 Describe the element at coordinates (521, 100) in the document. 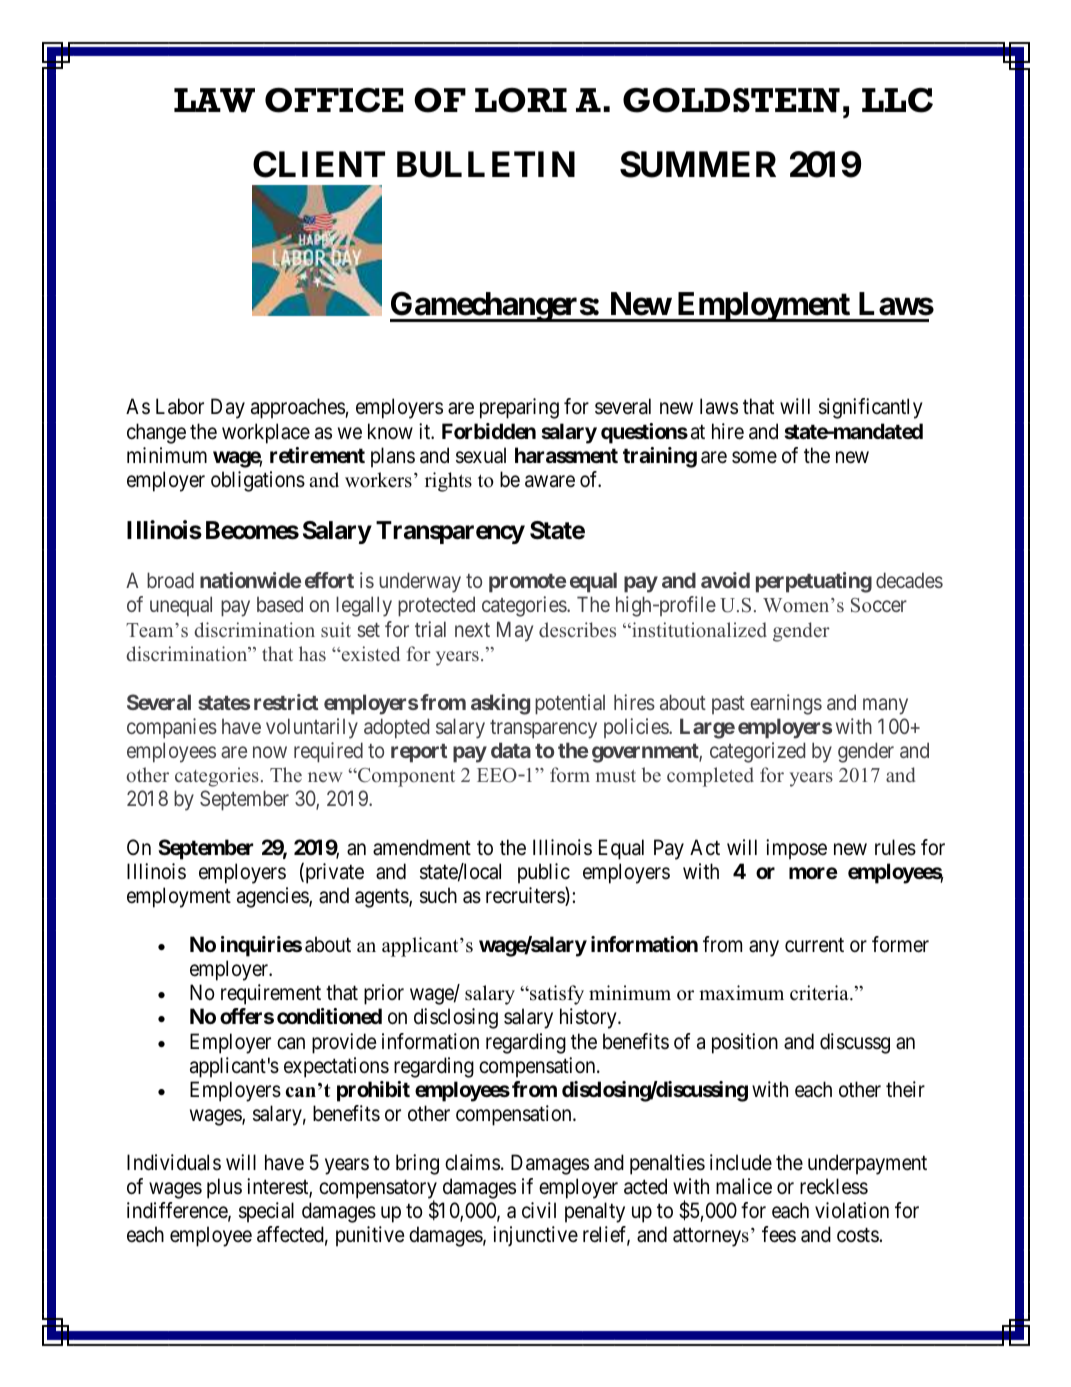

I see `LORI` at that location.
